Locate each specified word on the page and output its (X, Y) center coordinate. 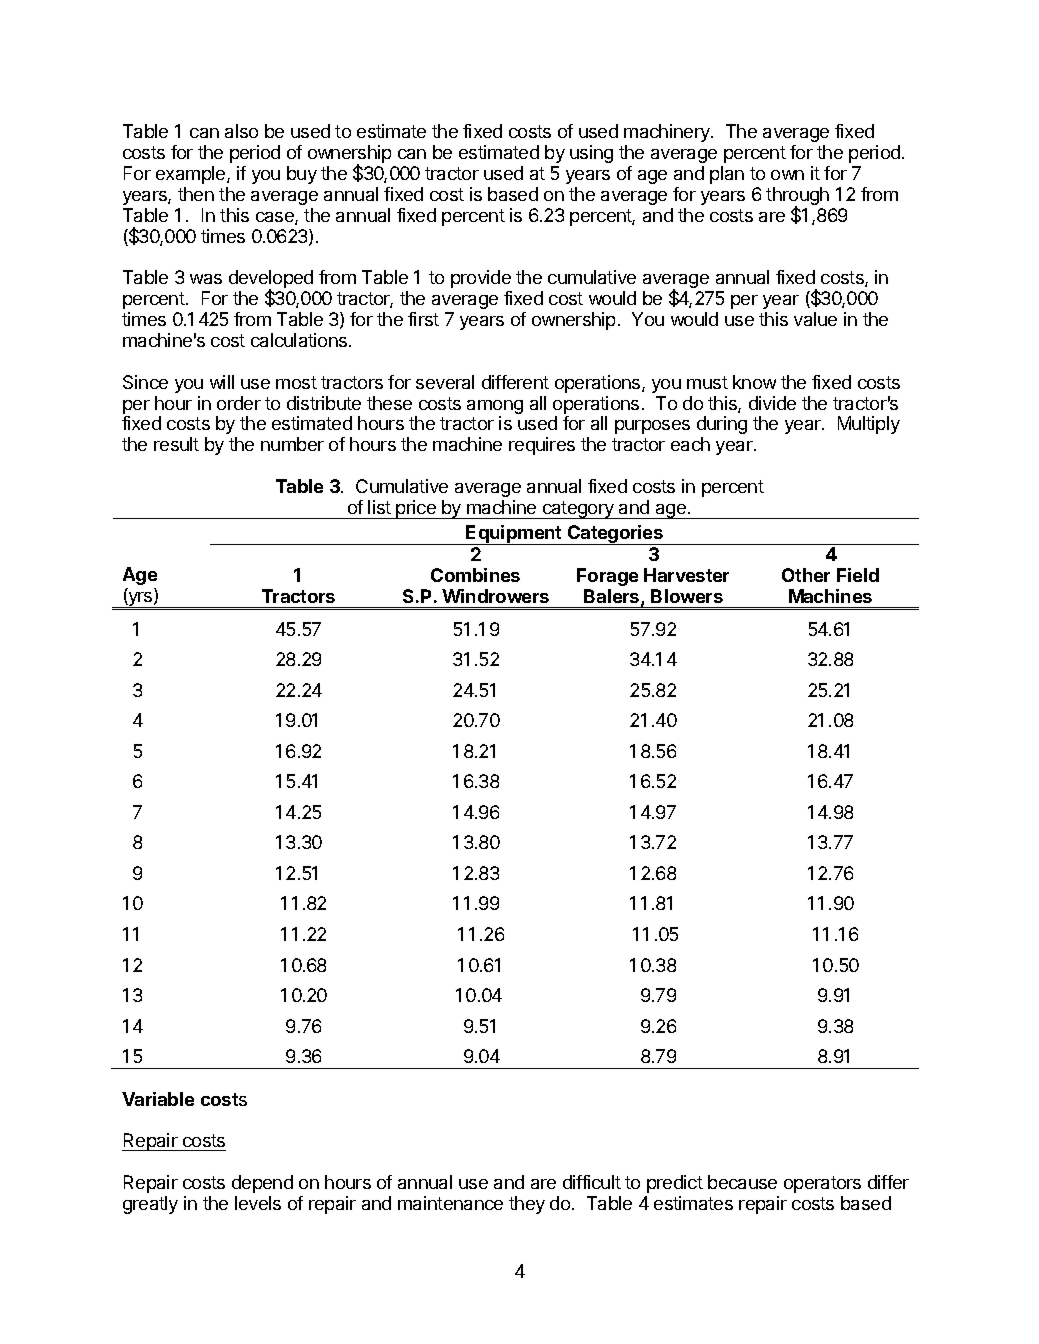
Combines (475, 575)
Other (806, 575)
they (527, 1205)
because (742, 1182)
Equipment (514, 535)
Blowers (687, 596)
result (176, 444)
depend (262, 1184)
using (591, 154)
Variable (158, 1099)
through (797, 197)
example (192, 175)
